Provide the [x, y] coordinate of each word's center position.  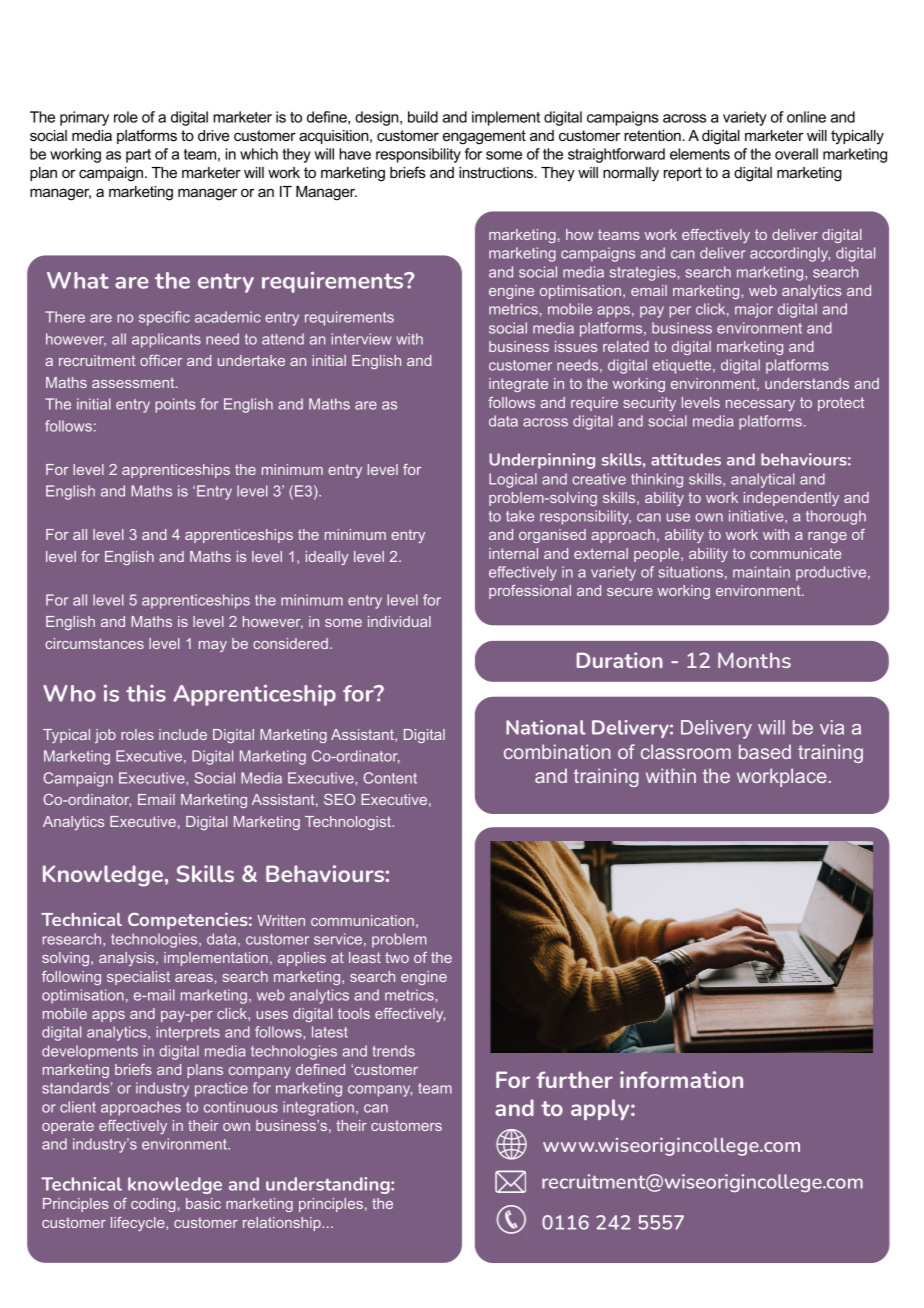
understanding [329, 1185]
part [138, 156]
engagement [484, 137]
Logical [513, 480]
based [765, 751]
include [183, 734]
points [175, 405]
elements [700, 154]
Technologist [349, 823]
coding [153, 1205]
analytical [763, 480]
